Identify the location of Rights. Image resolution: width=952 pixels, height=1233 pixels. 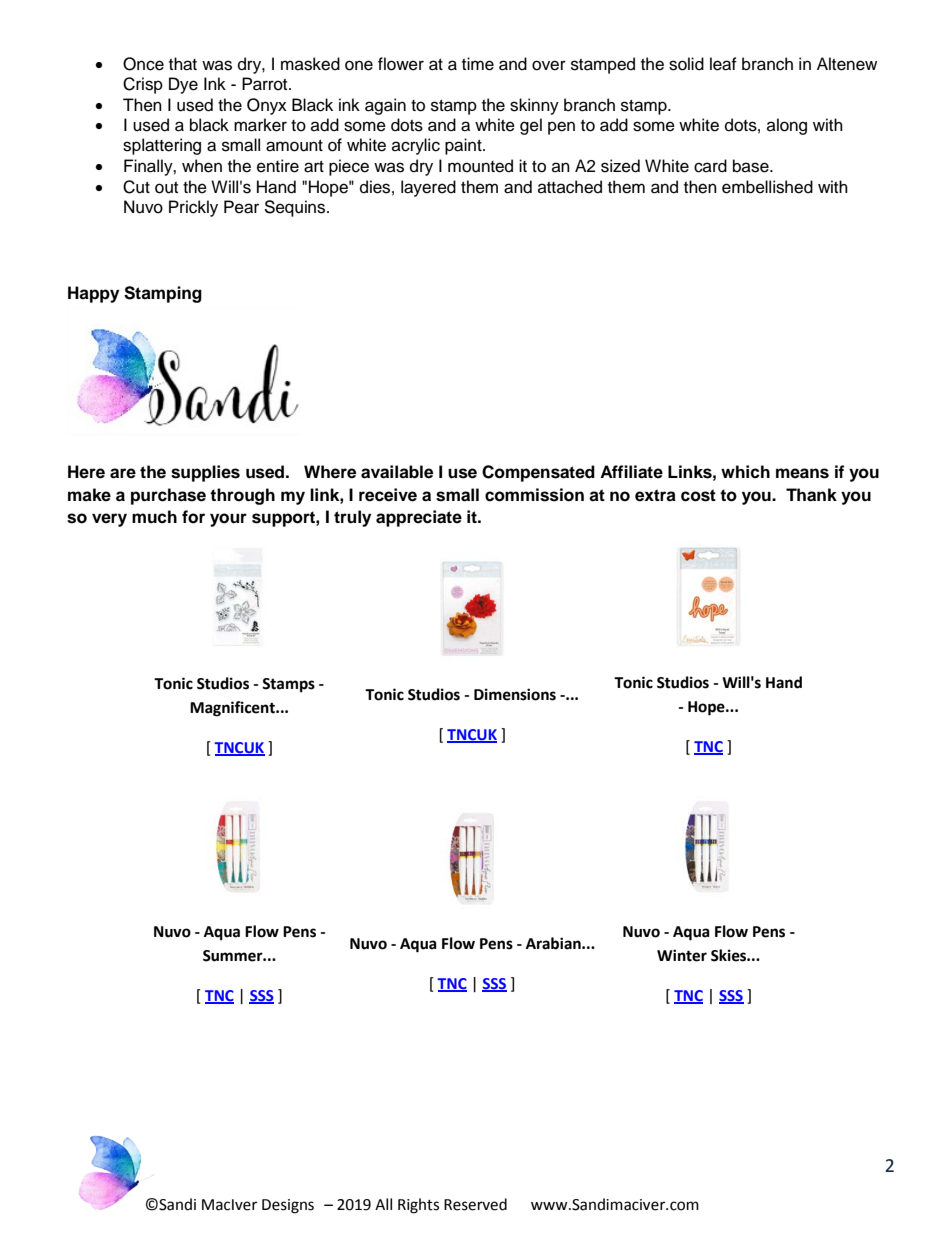
(418, 1206).
